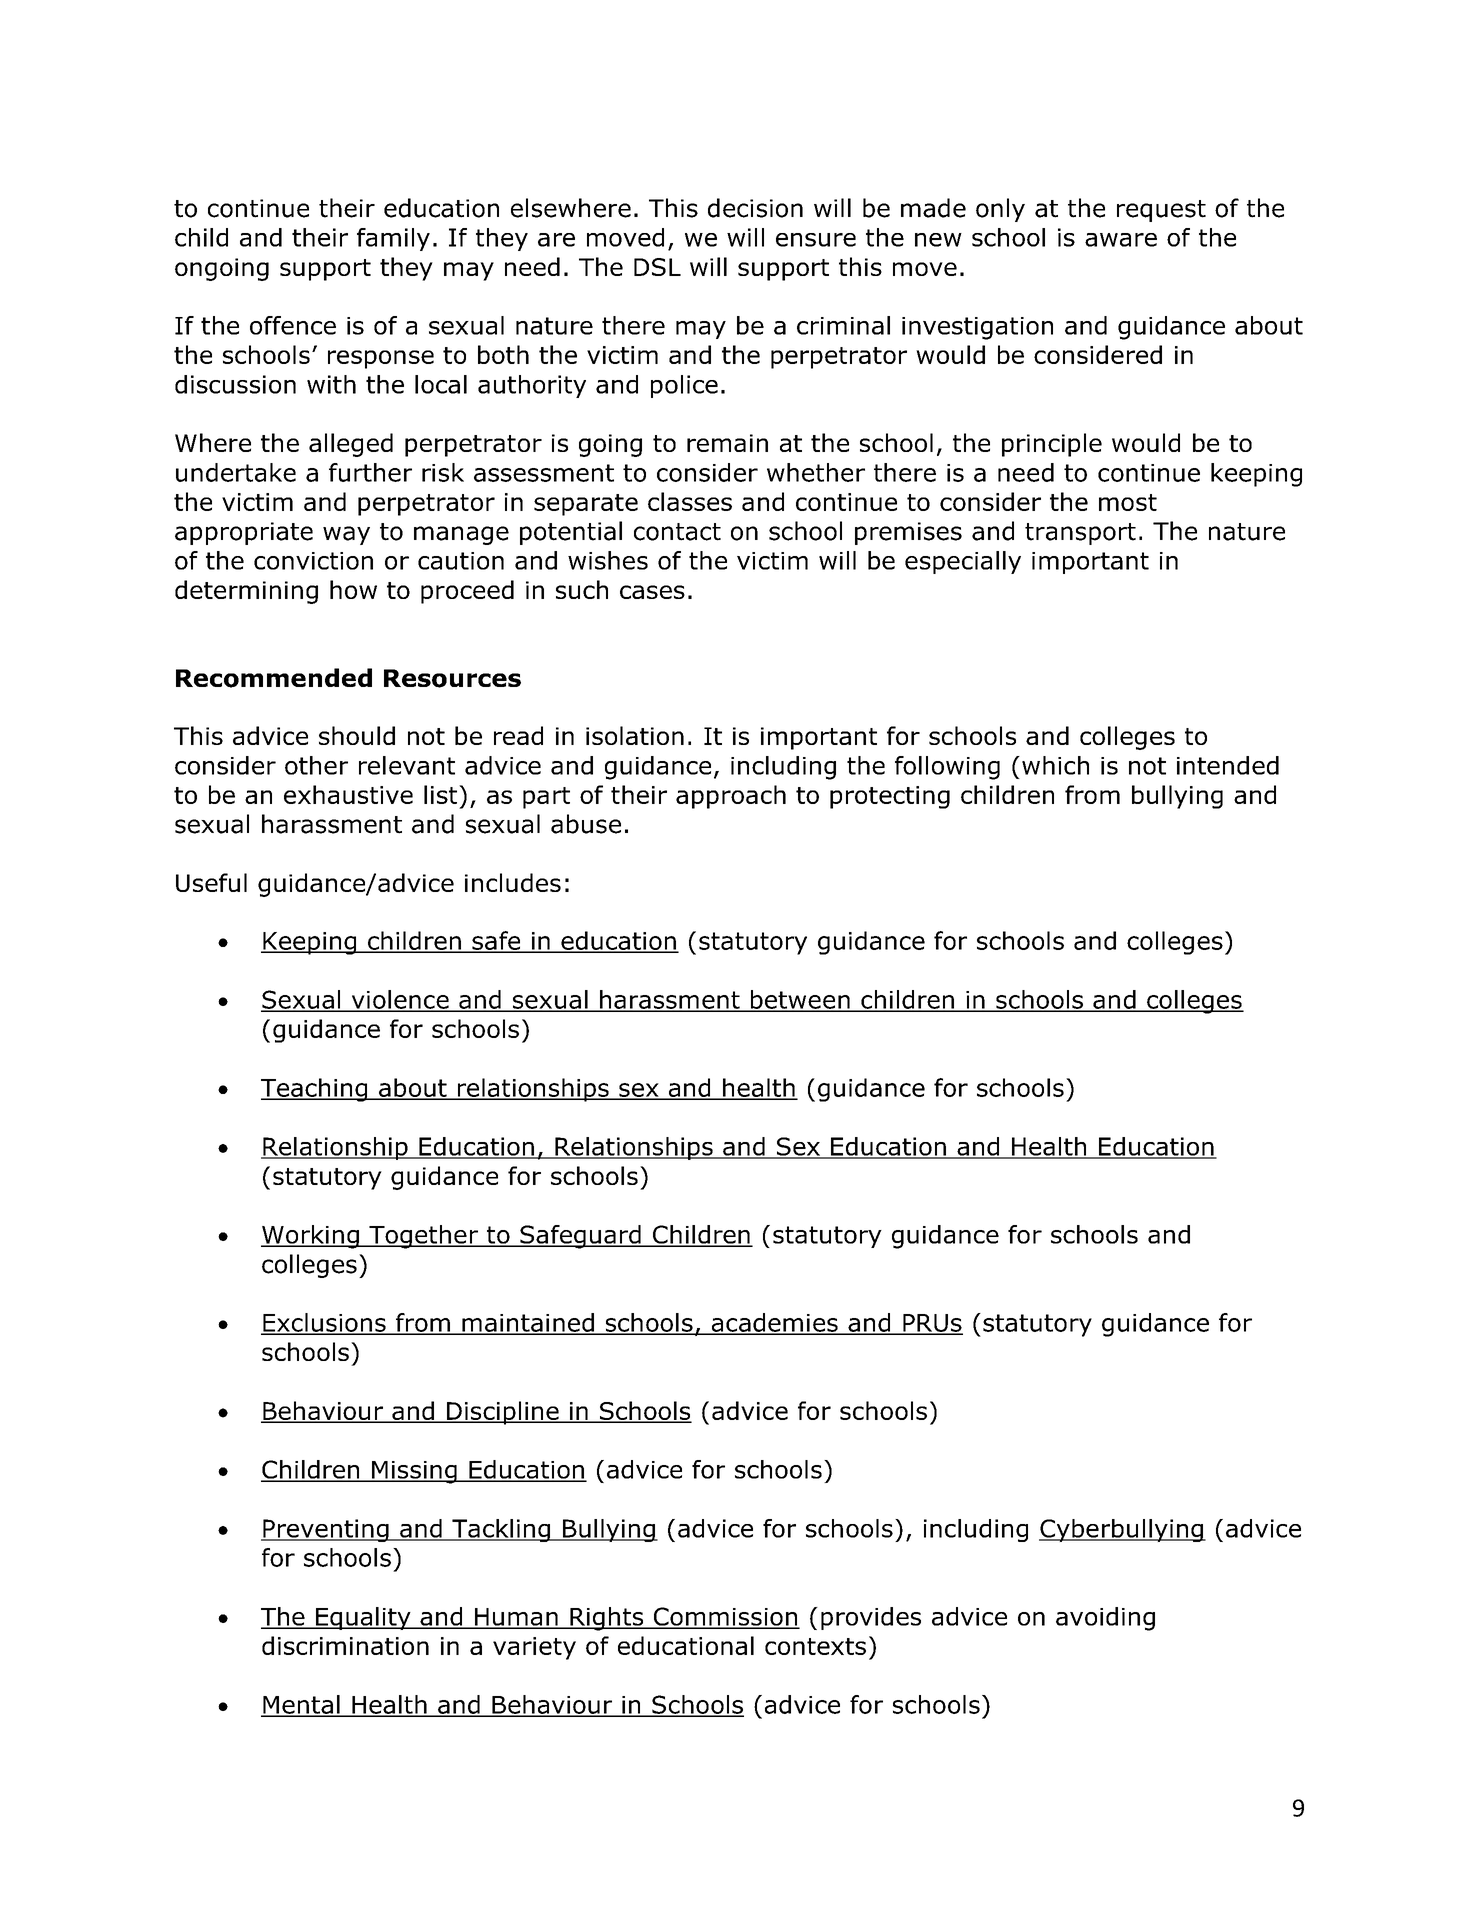 This screenshot has width=1479, height=1914. I want to click on academies, so click(774, 1323).
